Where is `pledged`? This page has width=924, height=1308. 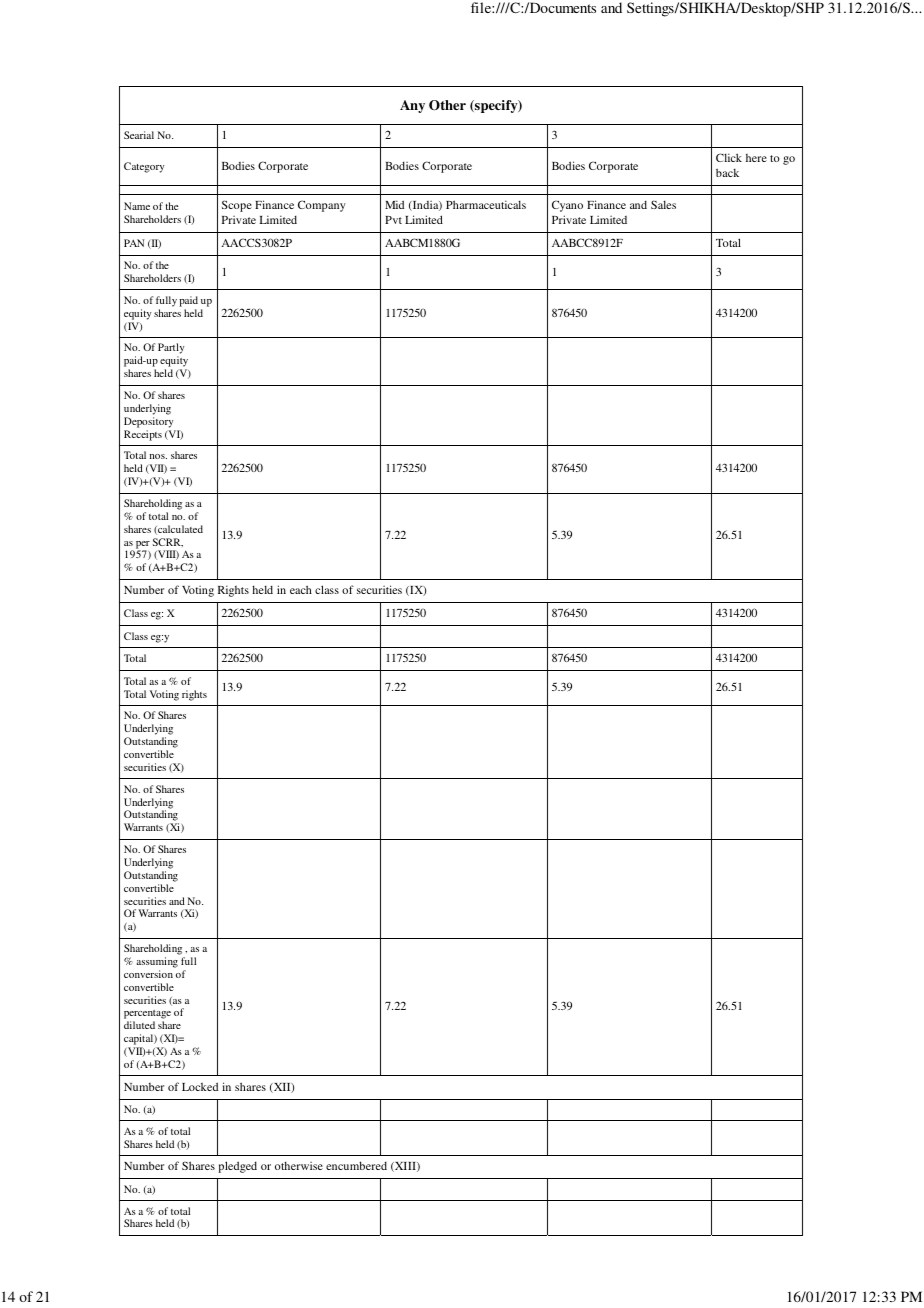 pledged is located at coordinates (237, 1167).
